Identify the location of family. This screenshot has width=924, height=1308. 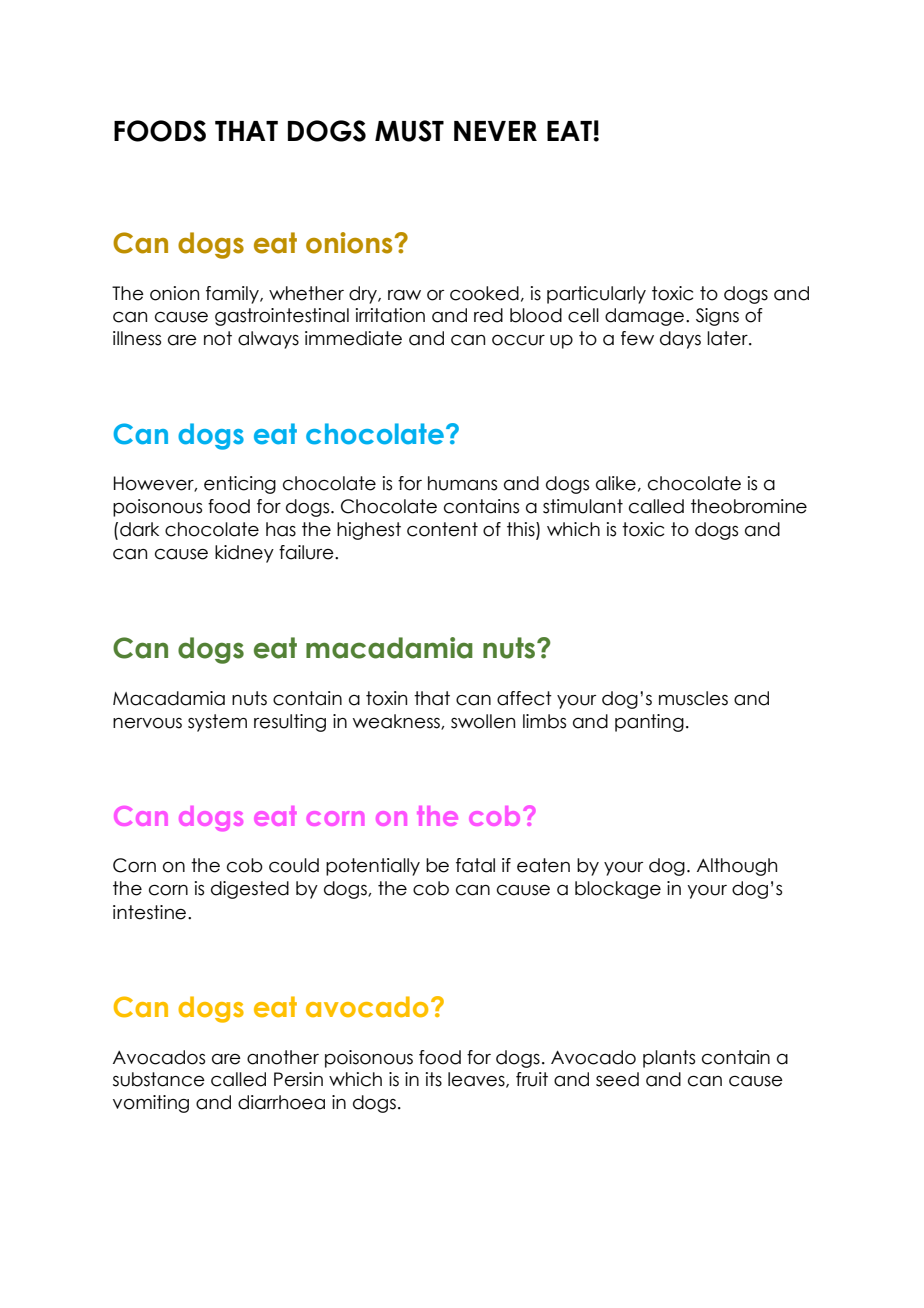
(233, 295).
